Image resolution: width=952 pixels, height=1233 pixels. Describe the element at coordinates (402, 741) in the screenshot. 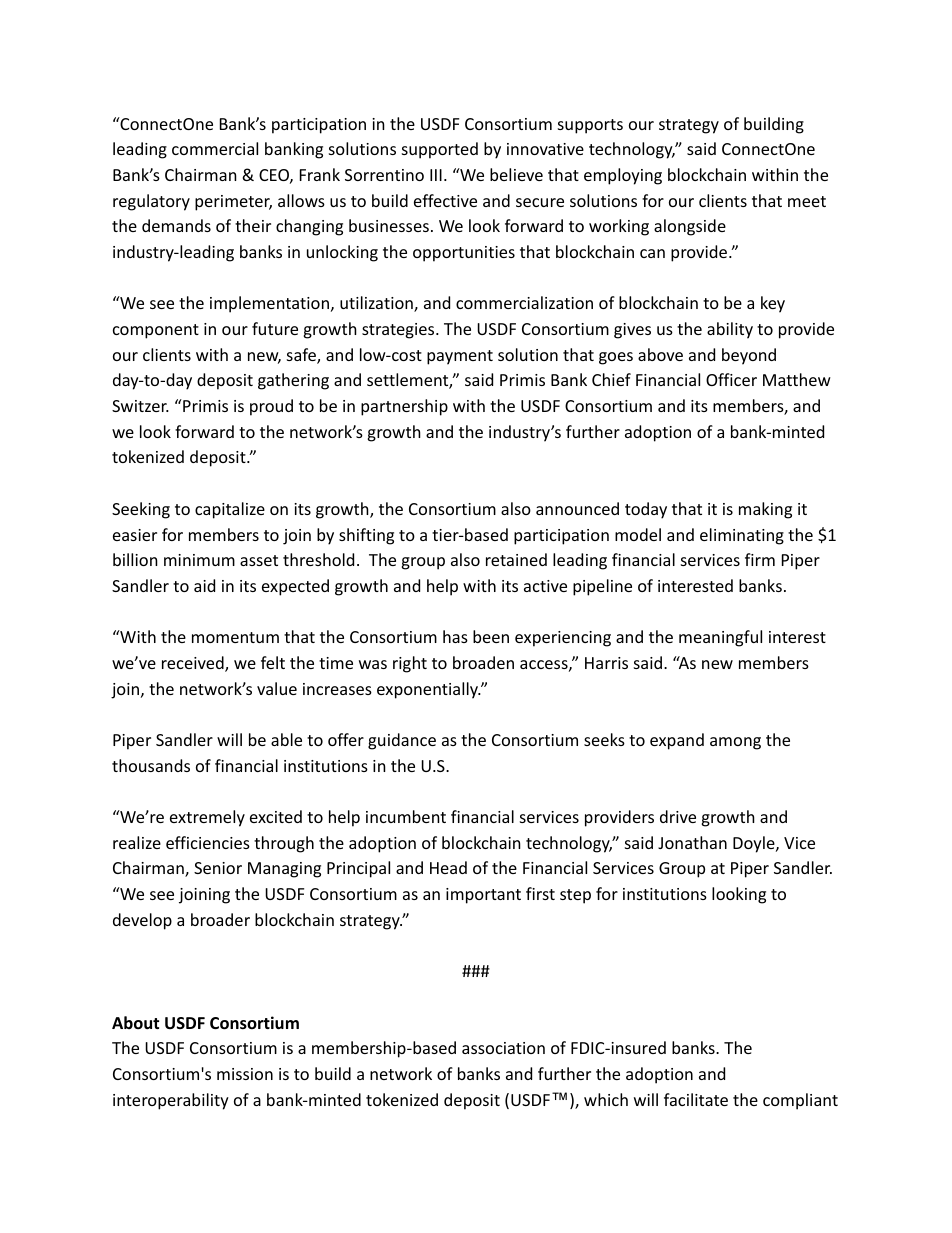

I see `guidance` at that location.
